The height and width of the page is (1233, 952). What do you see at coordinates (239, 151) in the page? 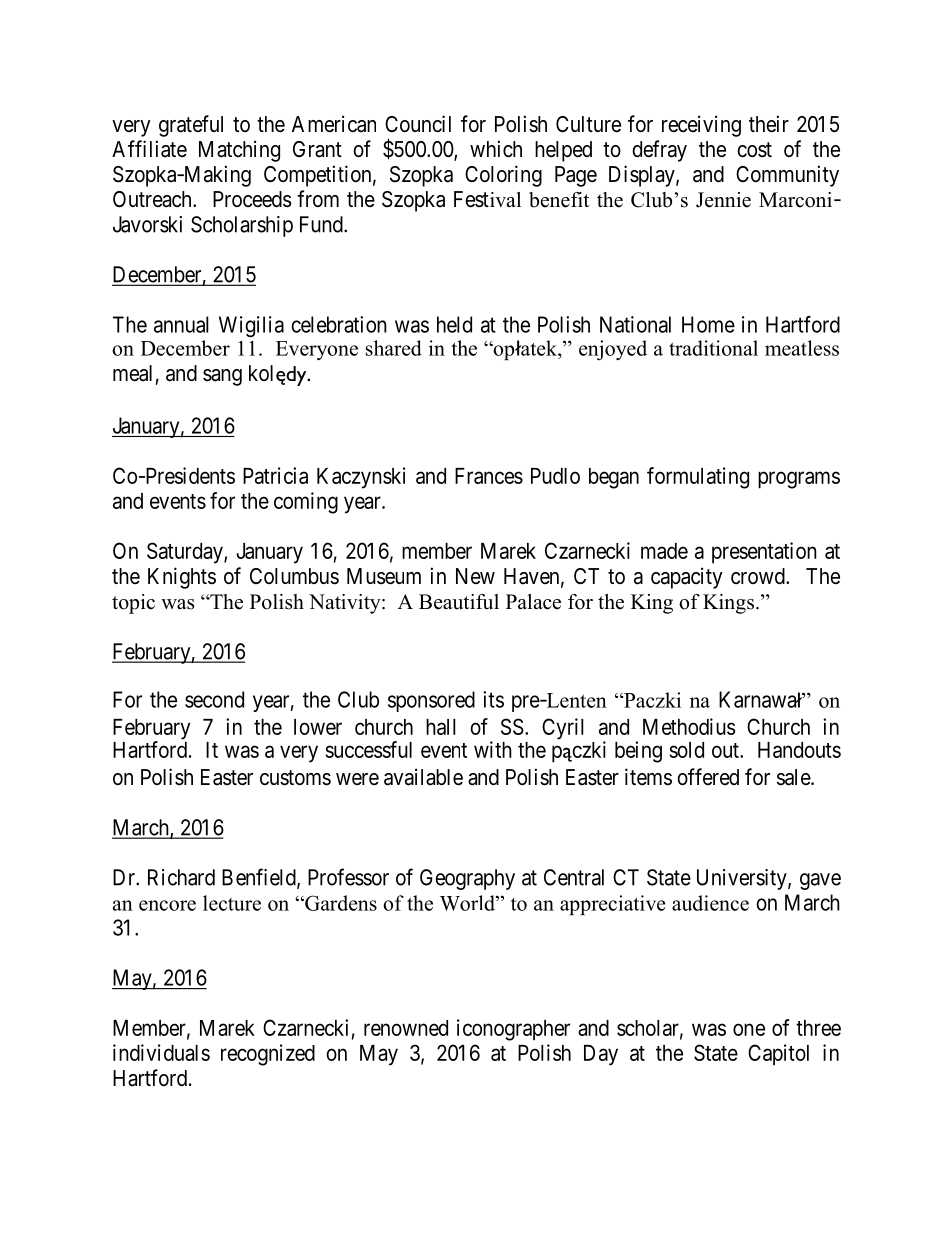
I see `Matching` at bounding box center [239, 151].
